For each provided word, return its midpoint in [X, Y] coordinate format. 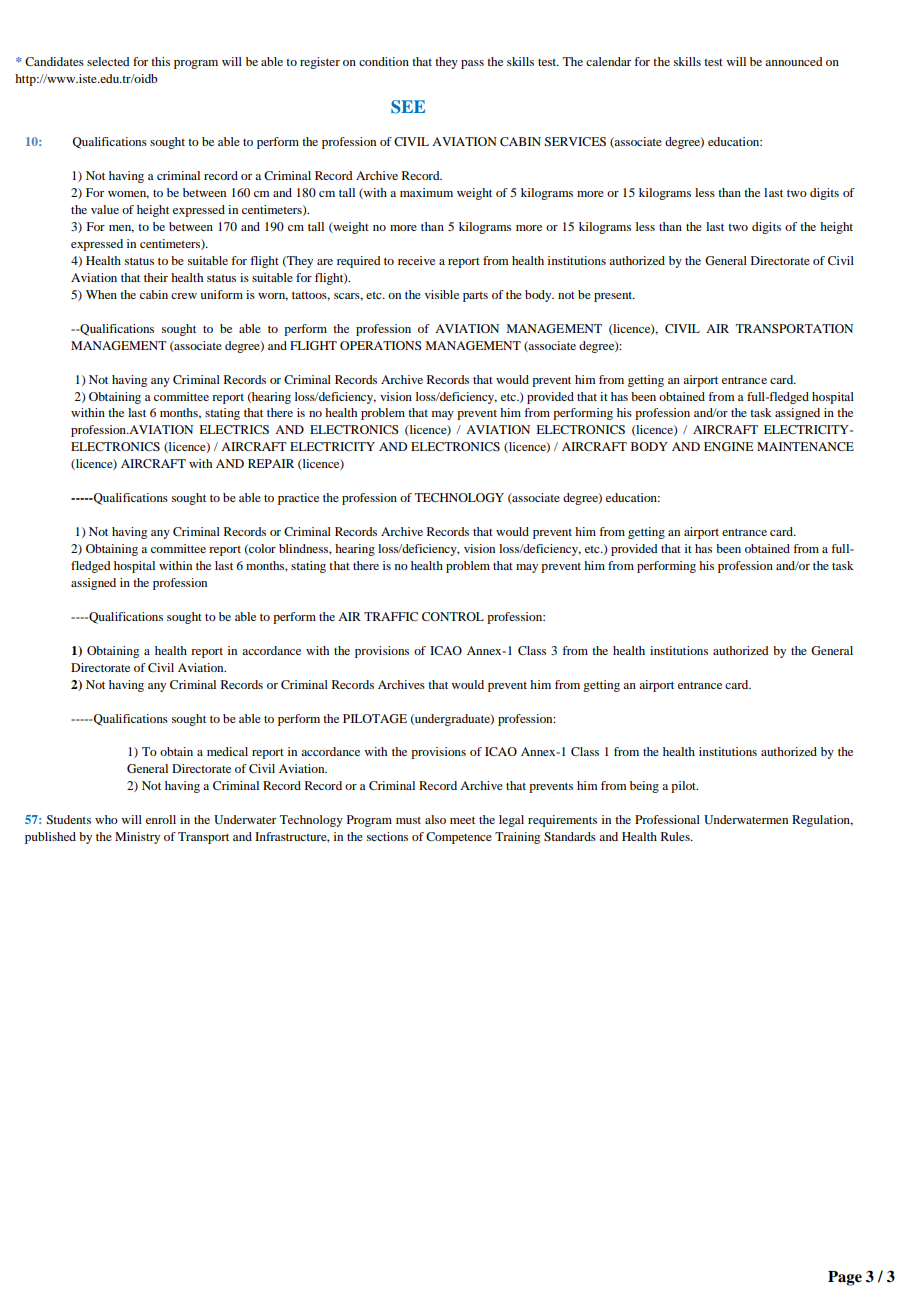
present [614, 297]
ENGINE [728, 446]
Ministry [137, 838]
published [50, 838]
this [160, 61]
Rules [676, 836]
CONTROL [453, 616]
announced [794, 61]
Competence [459, 838]
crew [184, 296]
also [435, 819]
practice [298, 499]
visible [442, 294]
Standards [570, 836]
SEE [408, 107]
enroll [161, 819]
